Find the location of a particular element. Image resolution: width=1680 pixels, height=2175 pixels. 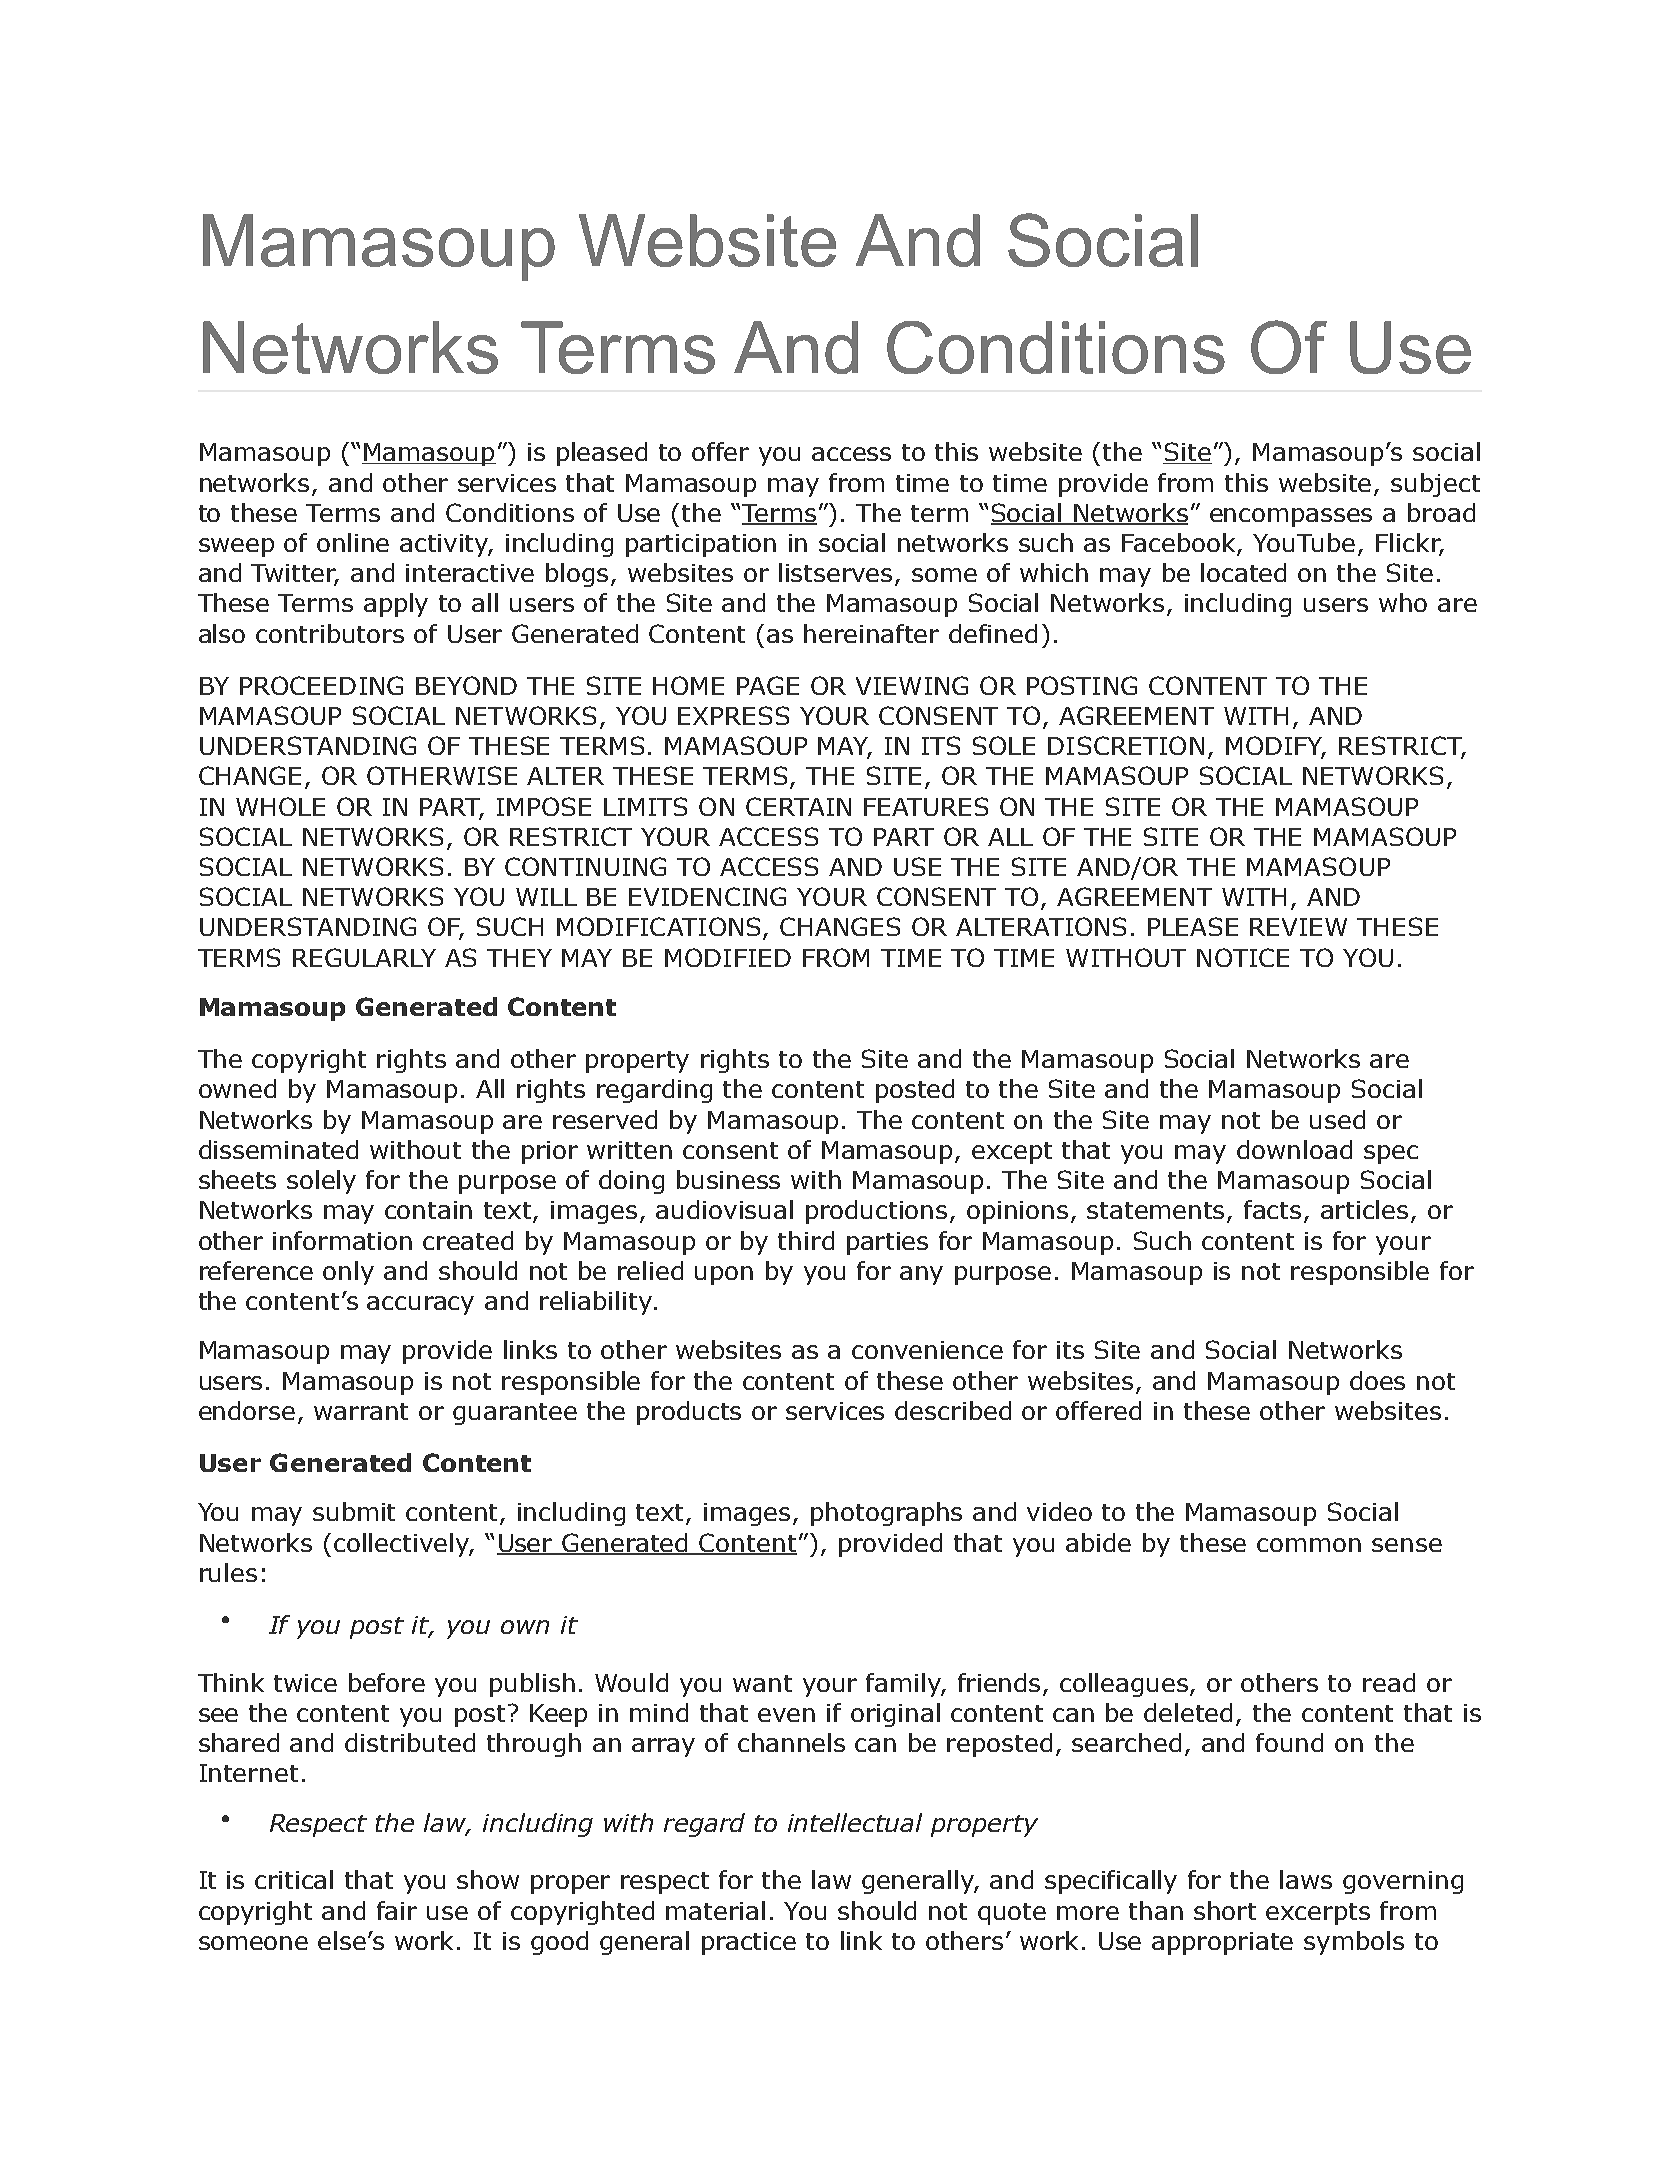

practice is located at coordinates (749, 1943).
